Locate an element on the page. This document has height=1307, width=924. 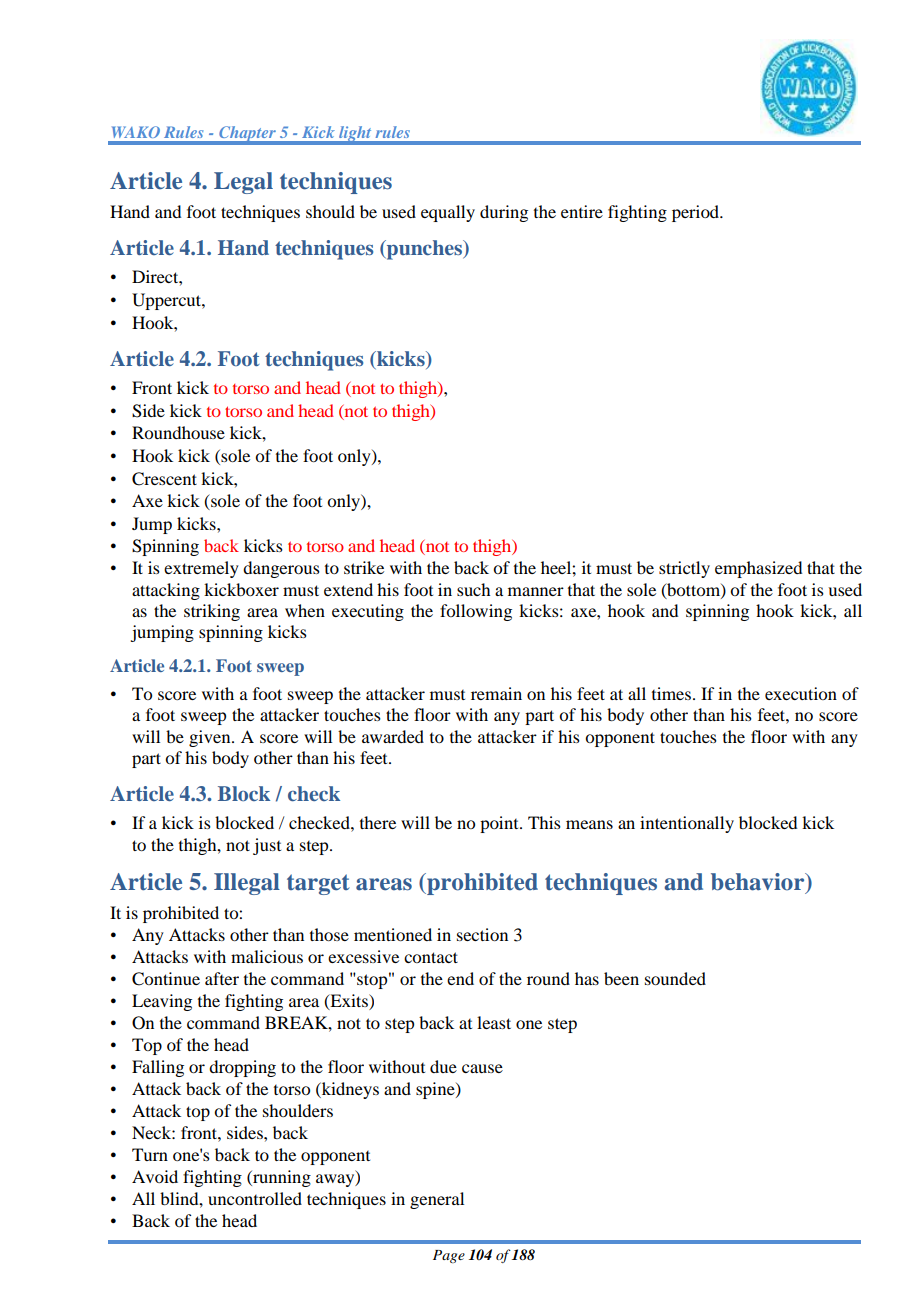
equally is located at coordinates (448, 213).
